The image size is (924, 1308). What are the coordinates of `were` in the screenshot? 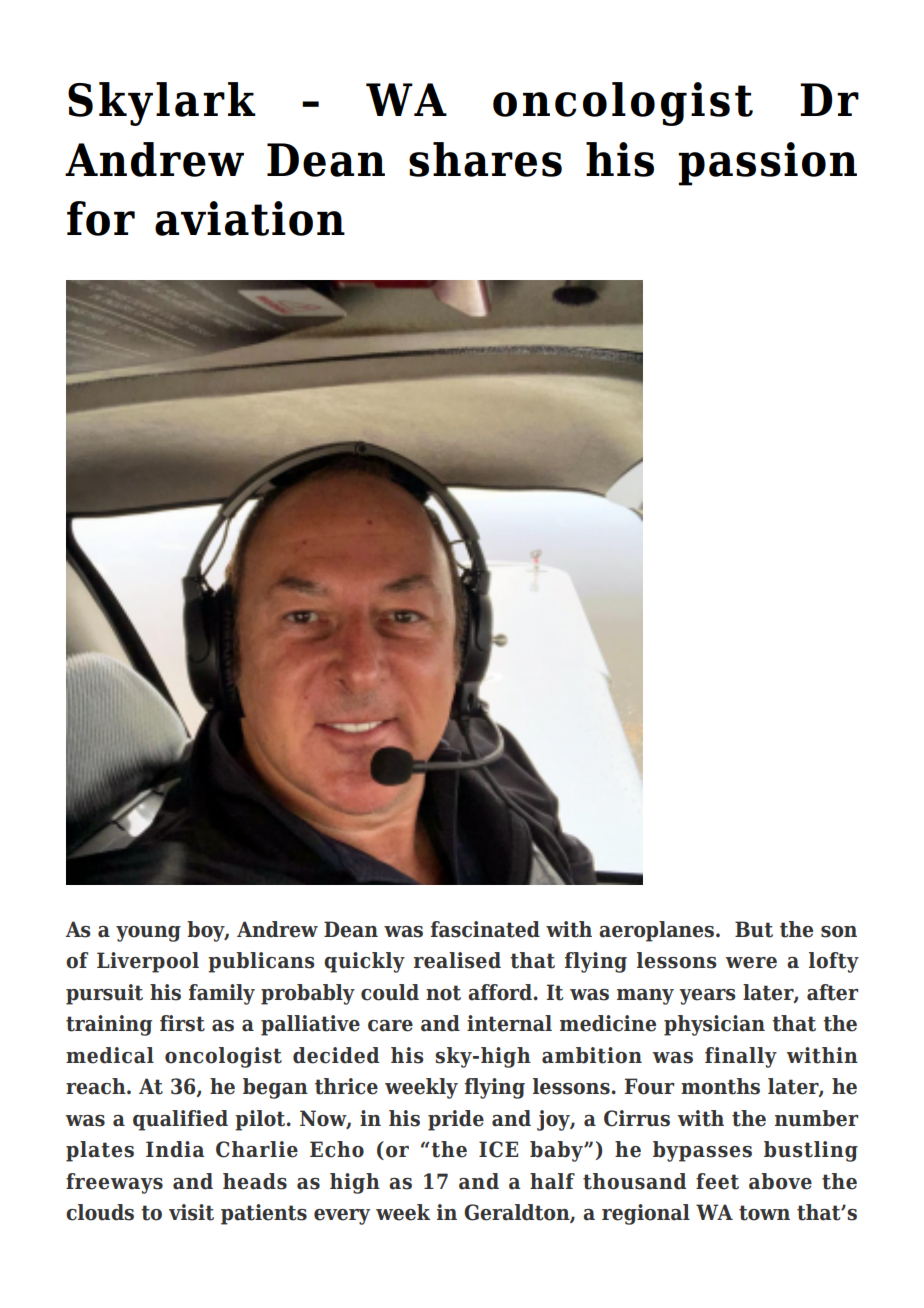 It's located at (751, 963).
